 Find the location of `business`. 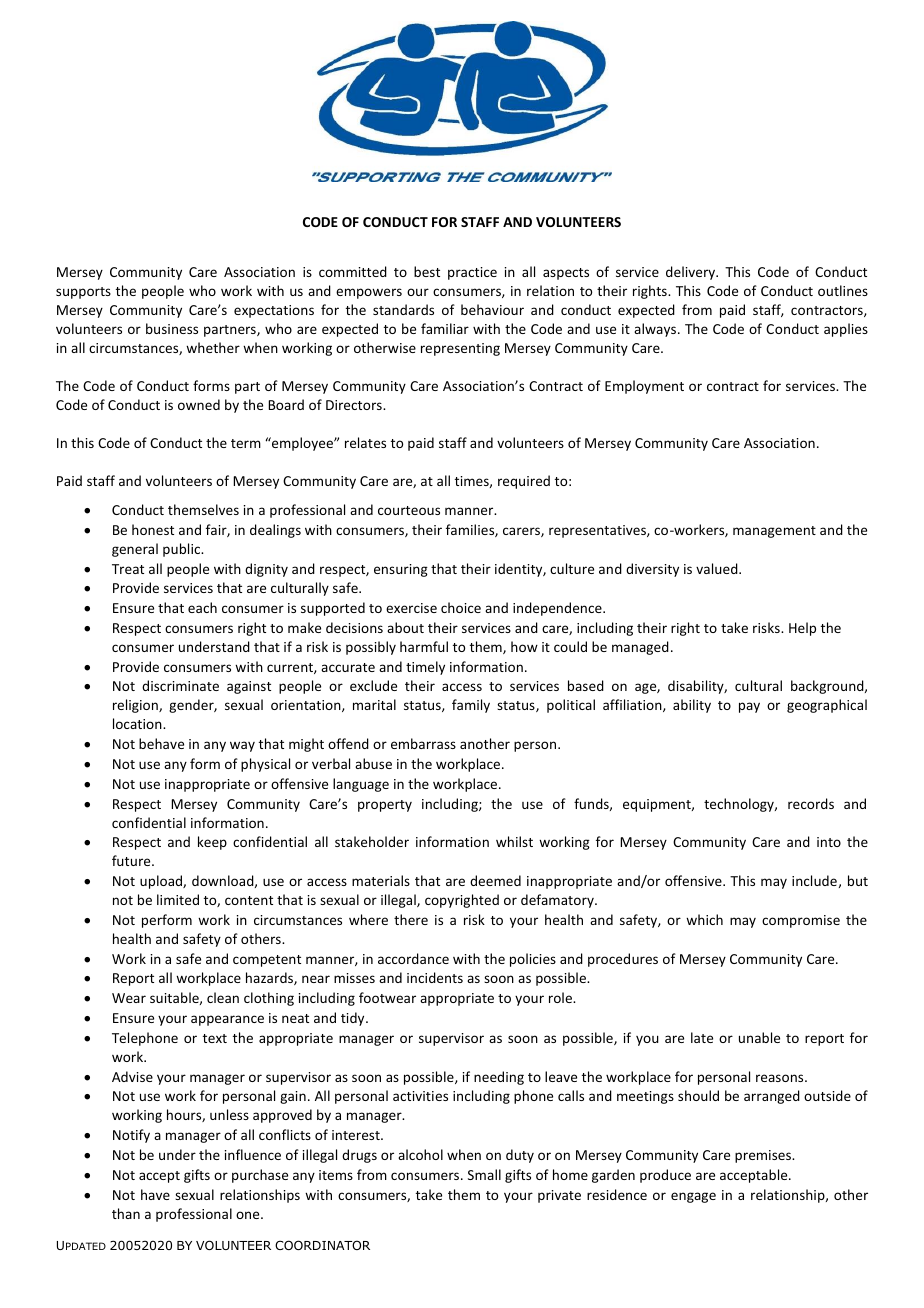

business is located at coordinates (172, 328).
